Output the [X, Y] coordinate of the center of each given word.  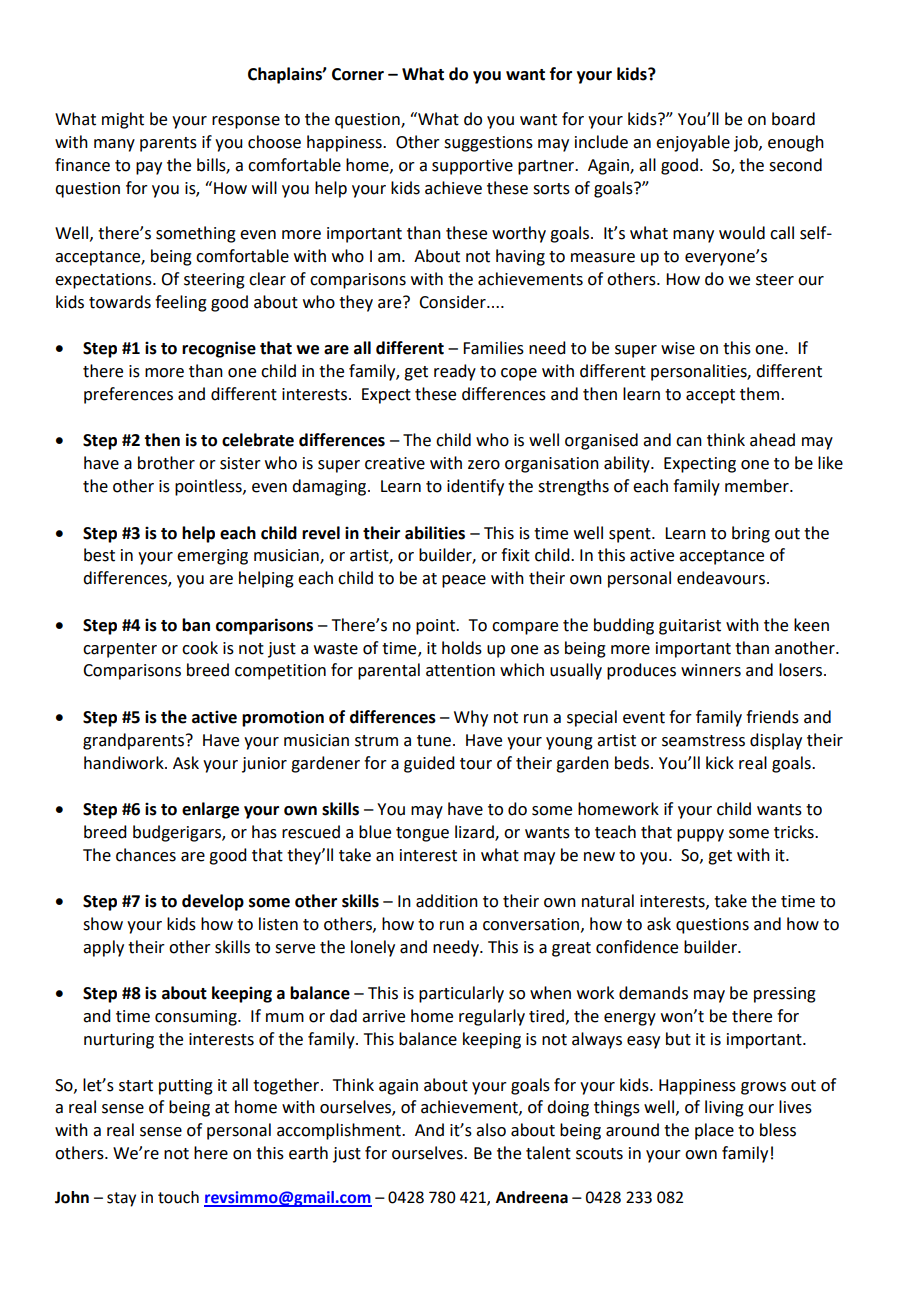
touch [178, 1197]
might [123, 120]
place [714, 1131]
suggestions [488, 144]
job [747, 143]
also [491, 1130]
